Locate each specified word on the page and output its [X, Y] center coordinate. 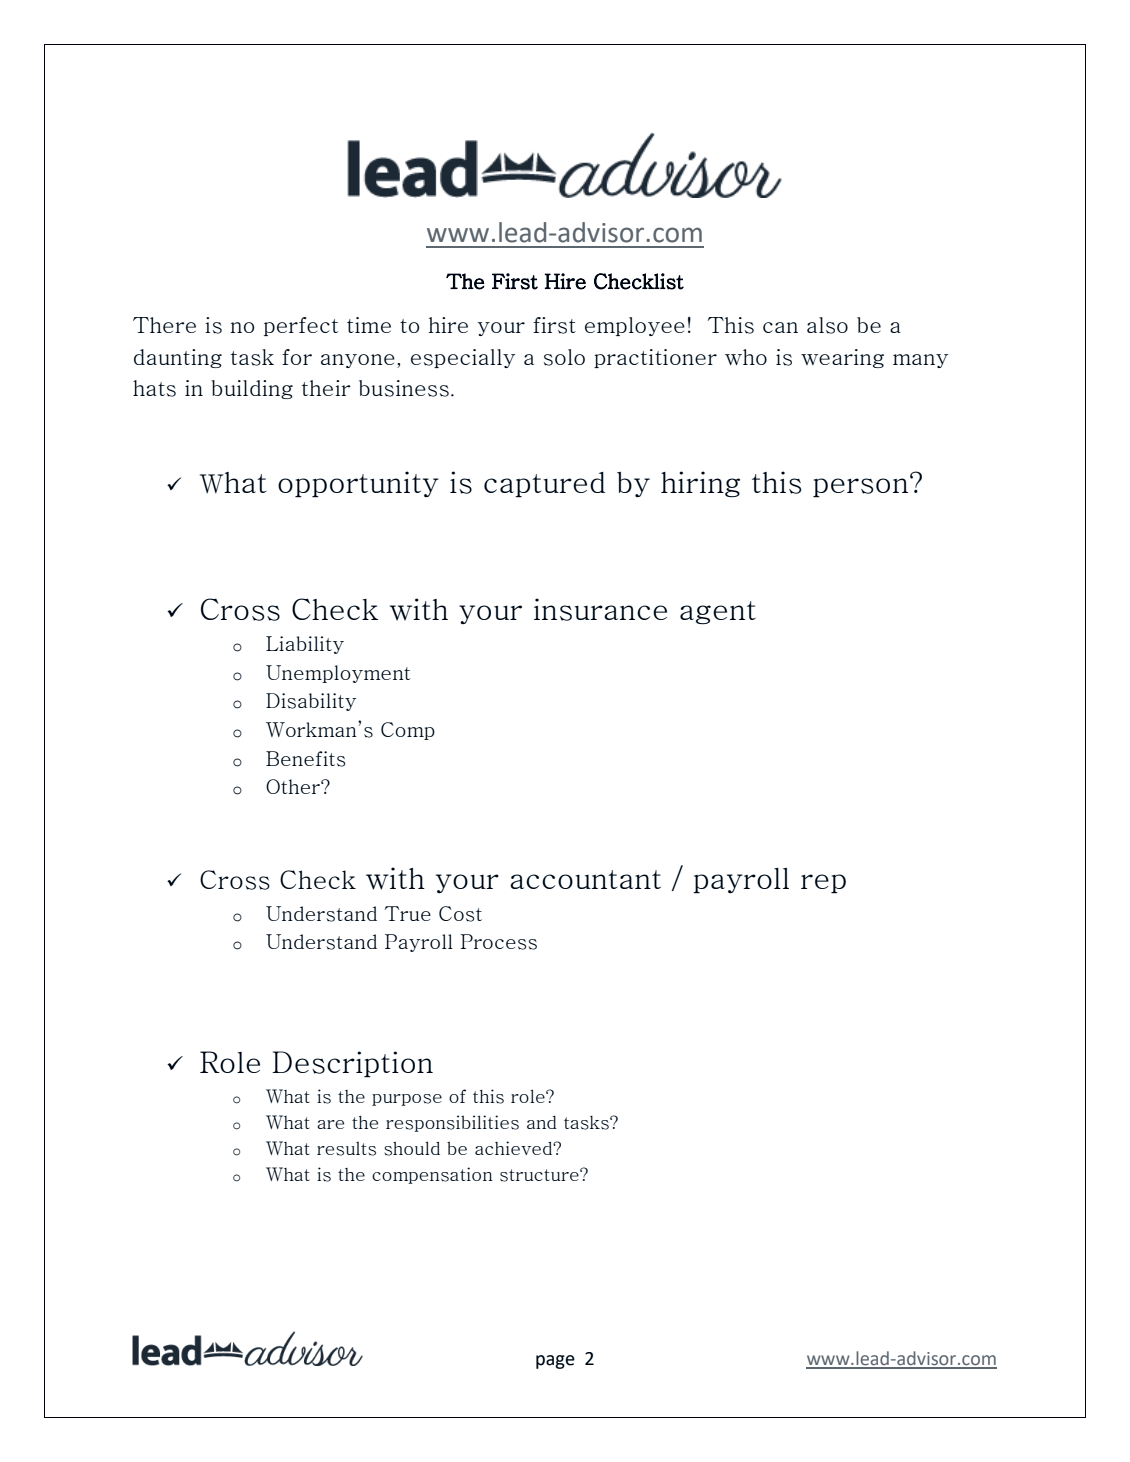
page [555, 1362]
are [330, 1124]
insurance [600, 609]
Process [498, 942]
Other [294, 786]
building [252, 389]
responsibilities [452, 1123]
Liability [305, 645]
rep [823, 884]
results [346, 1149]
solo [564, 357]
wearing [842, 358]
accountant [585, 879]
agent [718, 613]
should [412, 1148]
